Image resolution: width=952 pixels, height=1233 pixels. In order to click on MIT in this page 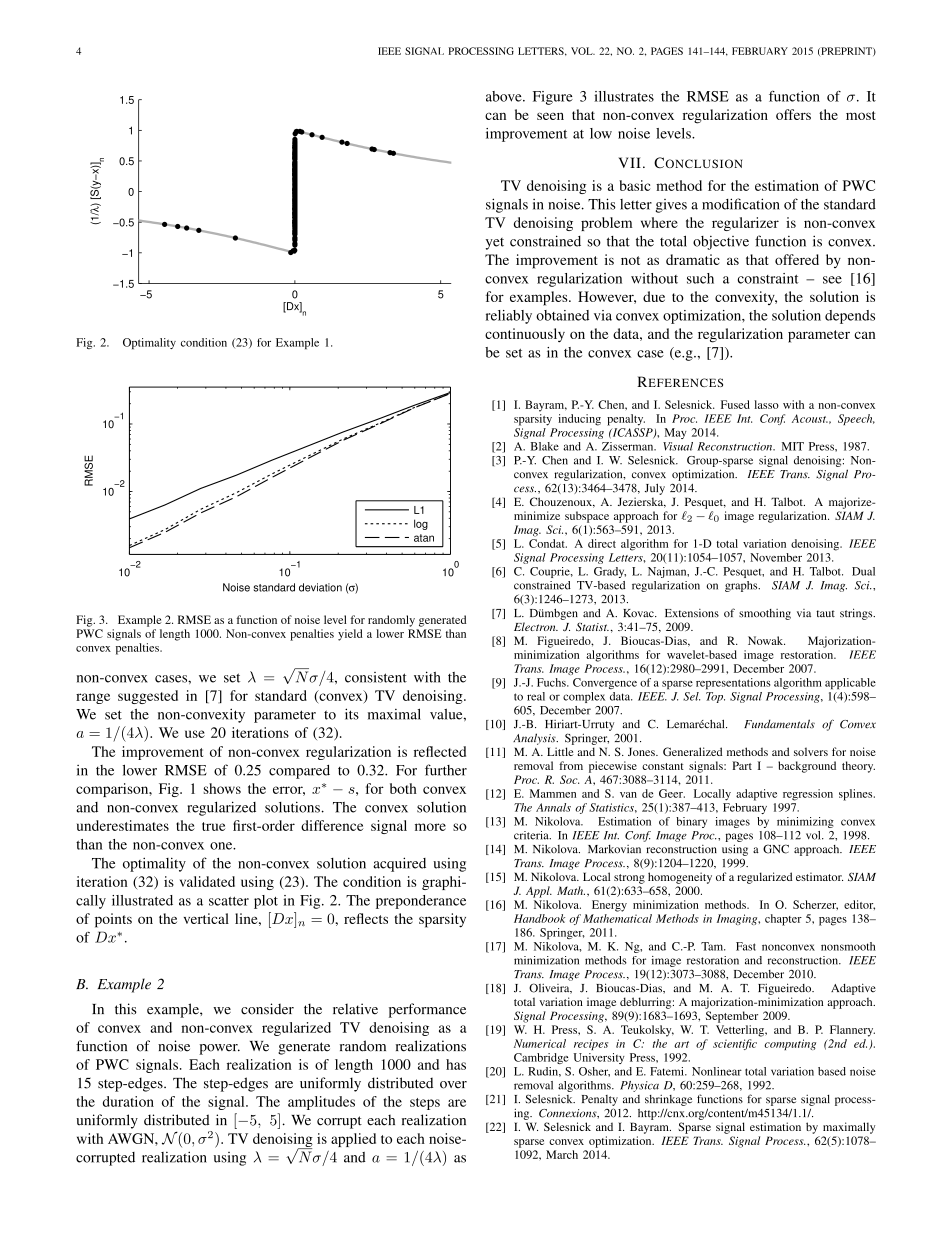, I will do `click(793, 446)`.
